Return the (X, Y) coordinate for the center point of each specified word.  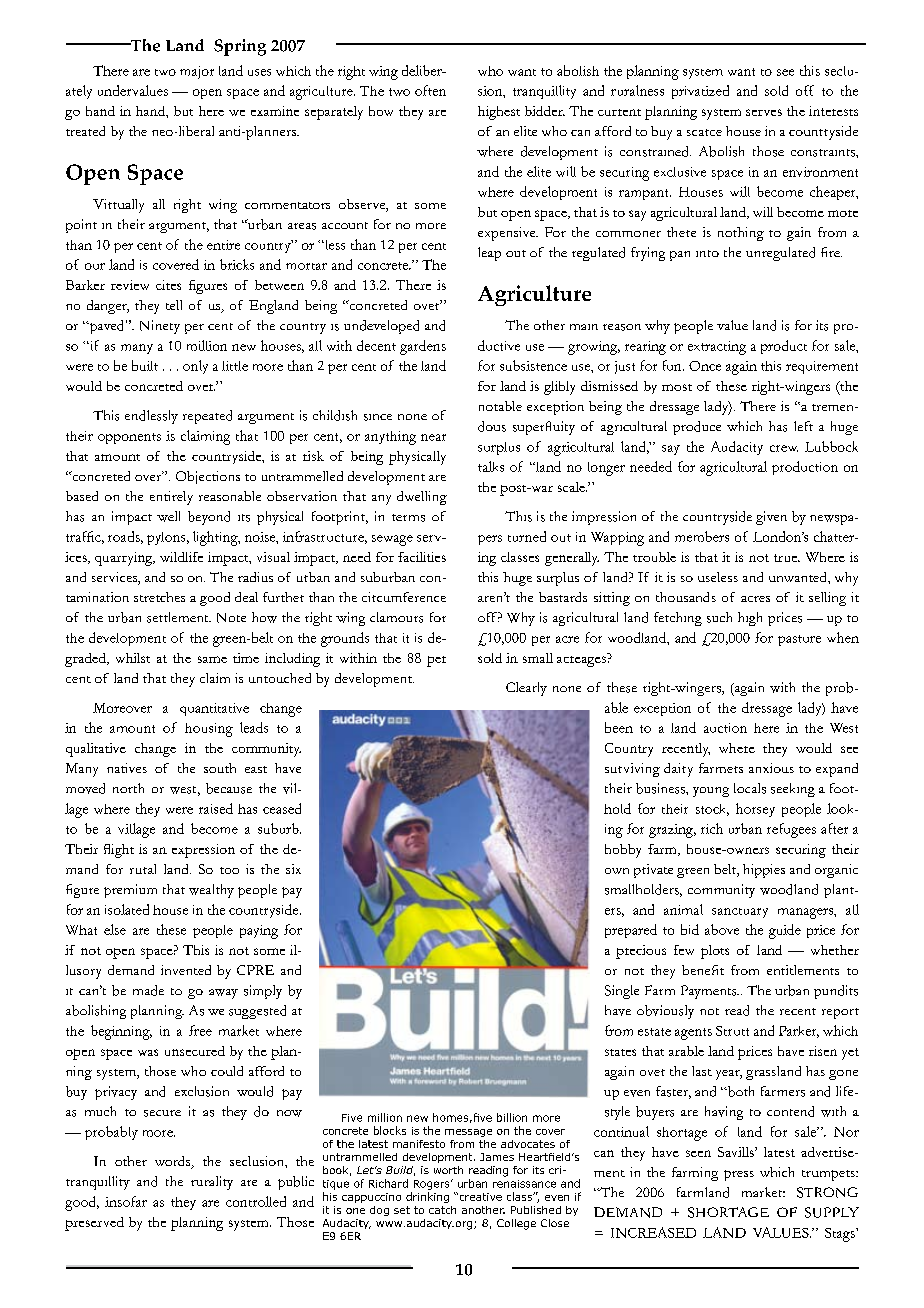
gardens (423, 347)
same (212, 659)
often (430, 90)
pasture (799, 640)
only (195, 367)
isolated (127, 909)
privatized (700, 92)
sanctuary (740, 913)
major (197, 72)
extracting (717, 348)
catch (442, 1210)
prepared (631, 931)
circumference (404, 597)
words (174, 1162)
